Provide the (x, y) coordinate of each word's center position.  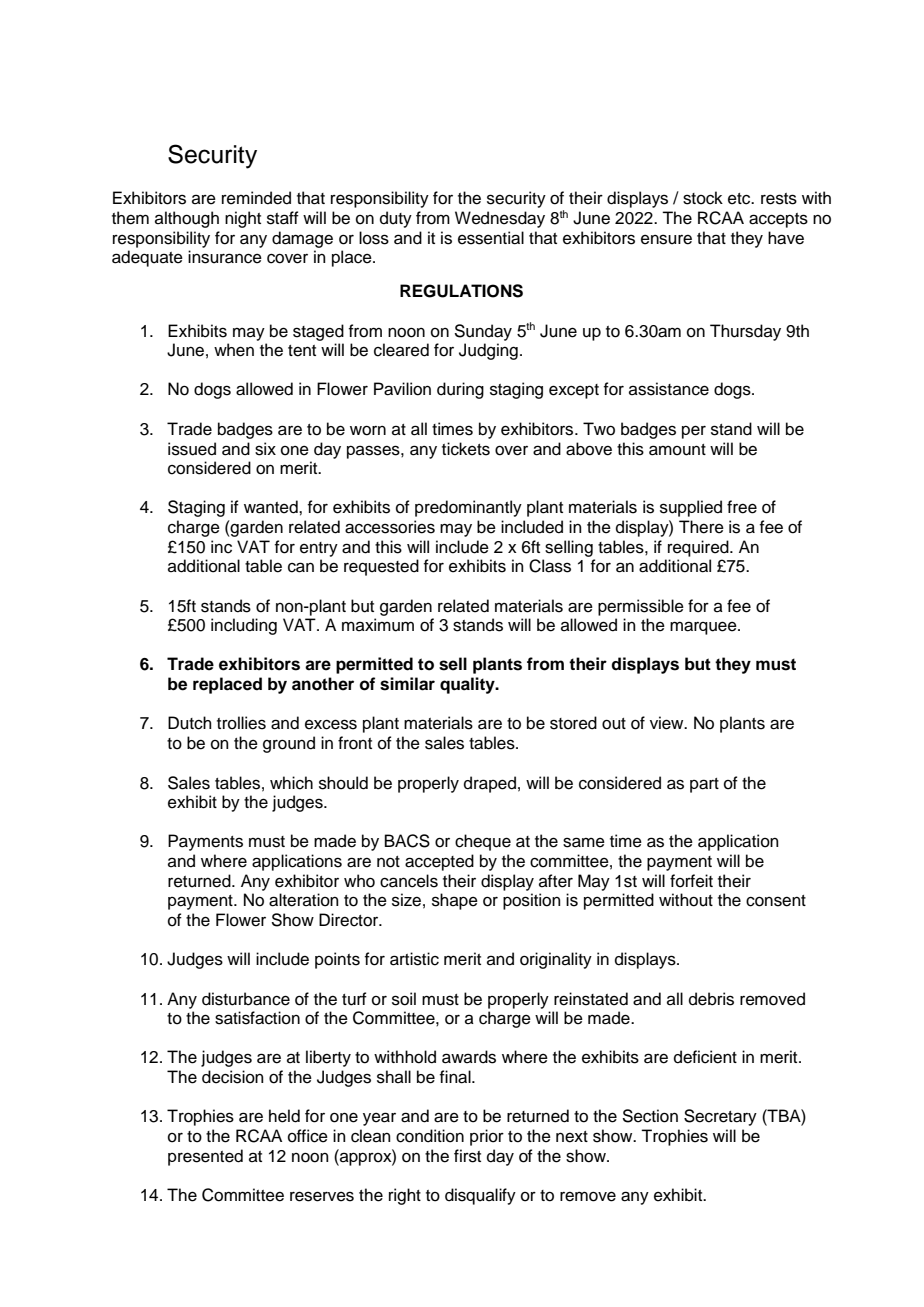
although (187, 219)
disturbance (246, 999)
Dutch (190, 723)
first (467, 1156)
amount (677, 450)
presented (205, 1157)
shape (455, 901)
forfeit (691, 881)
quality (468, 685)
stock (703, 198)
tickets (466, 449)
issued (192, 449)
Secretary (720, 1117)
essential (491, 238)
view (668, 723)
